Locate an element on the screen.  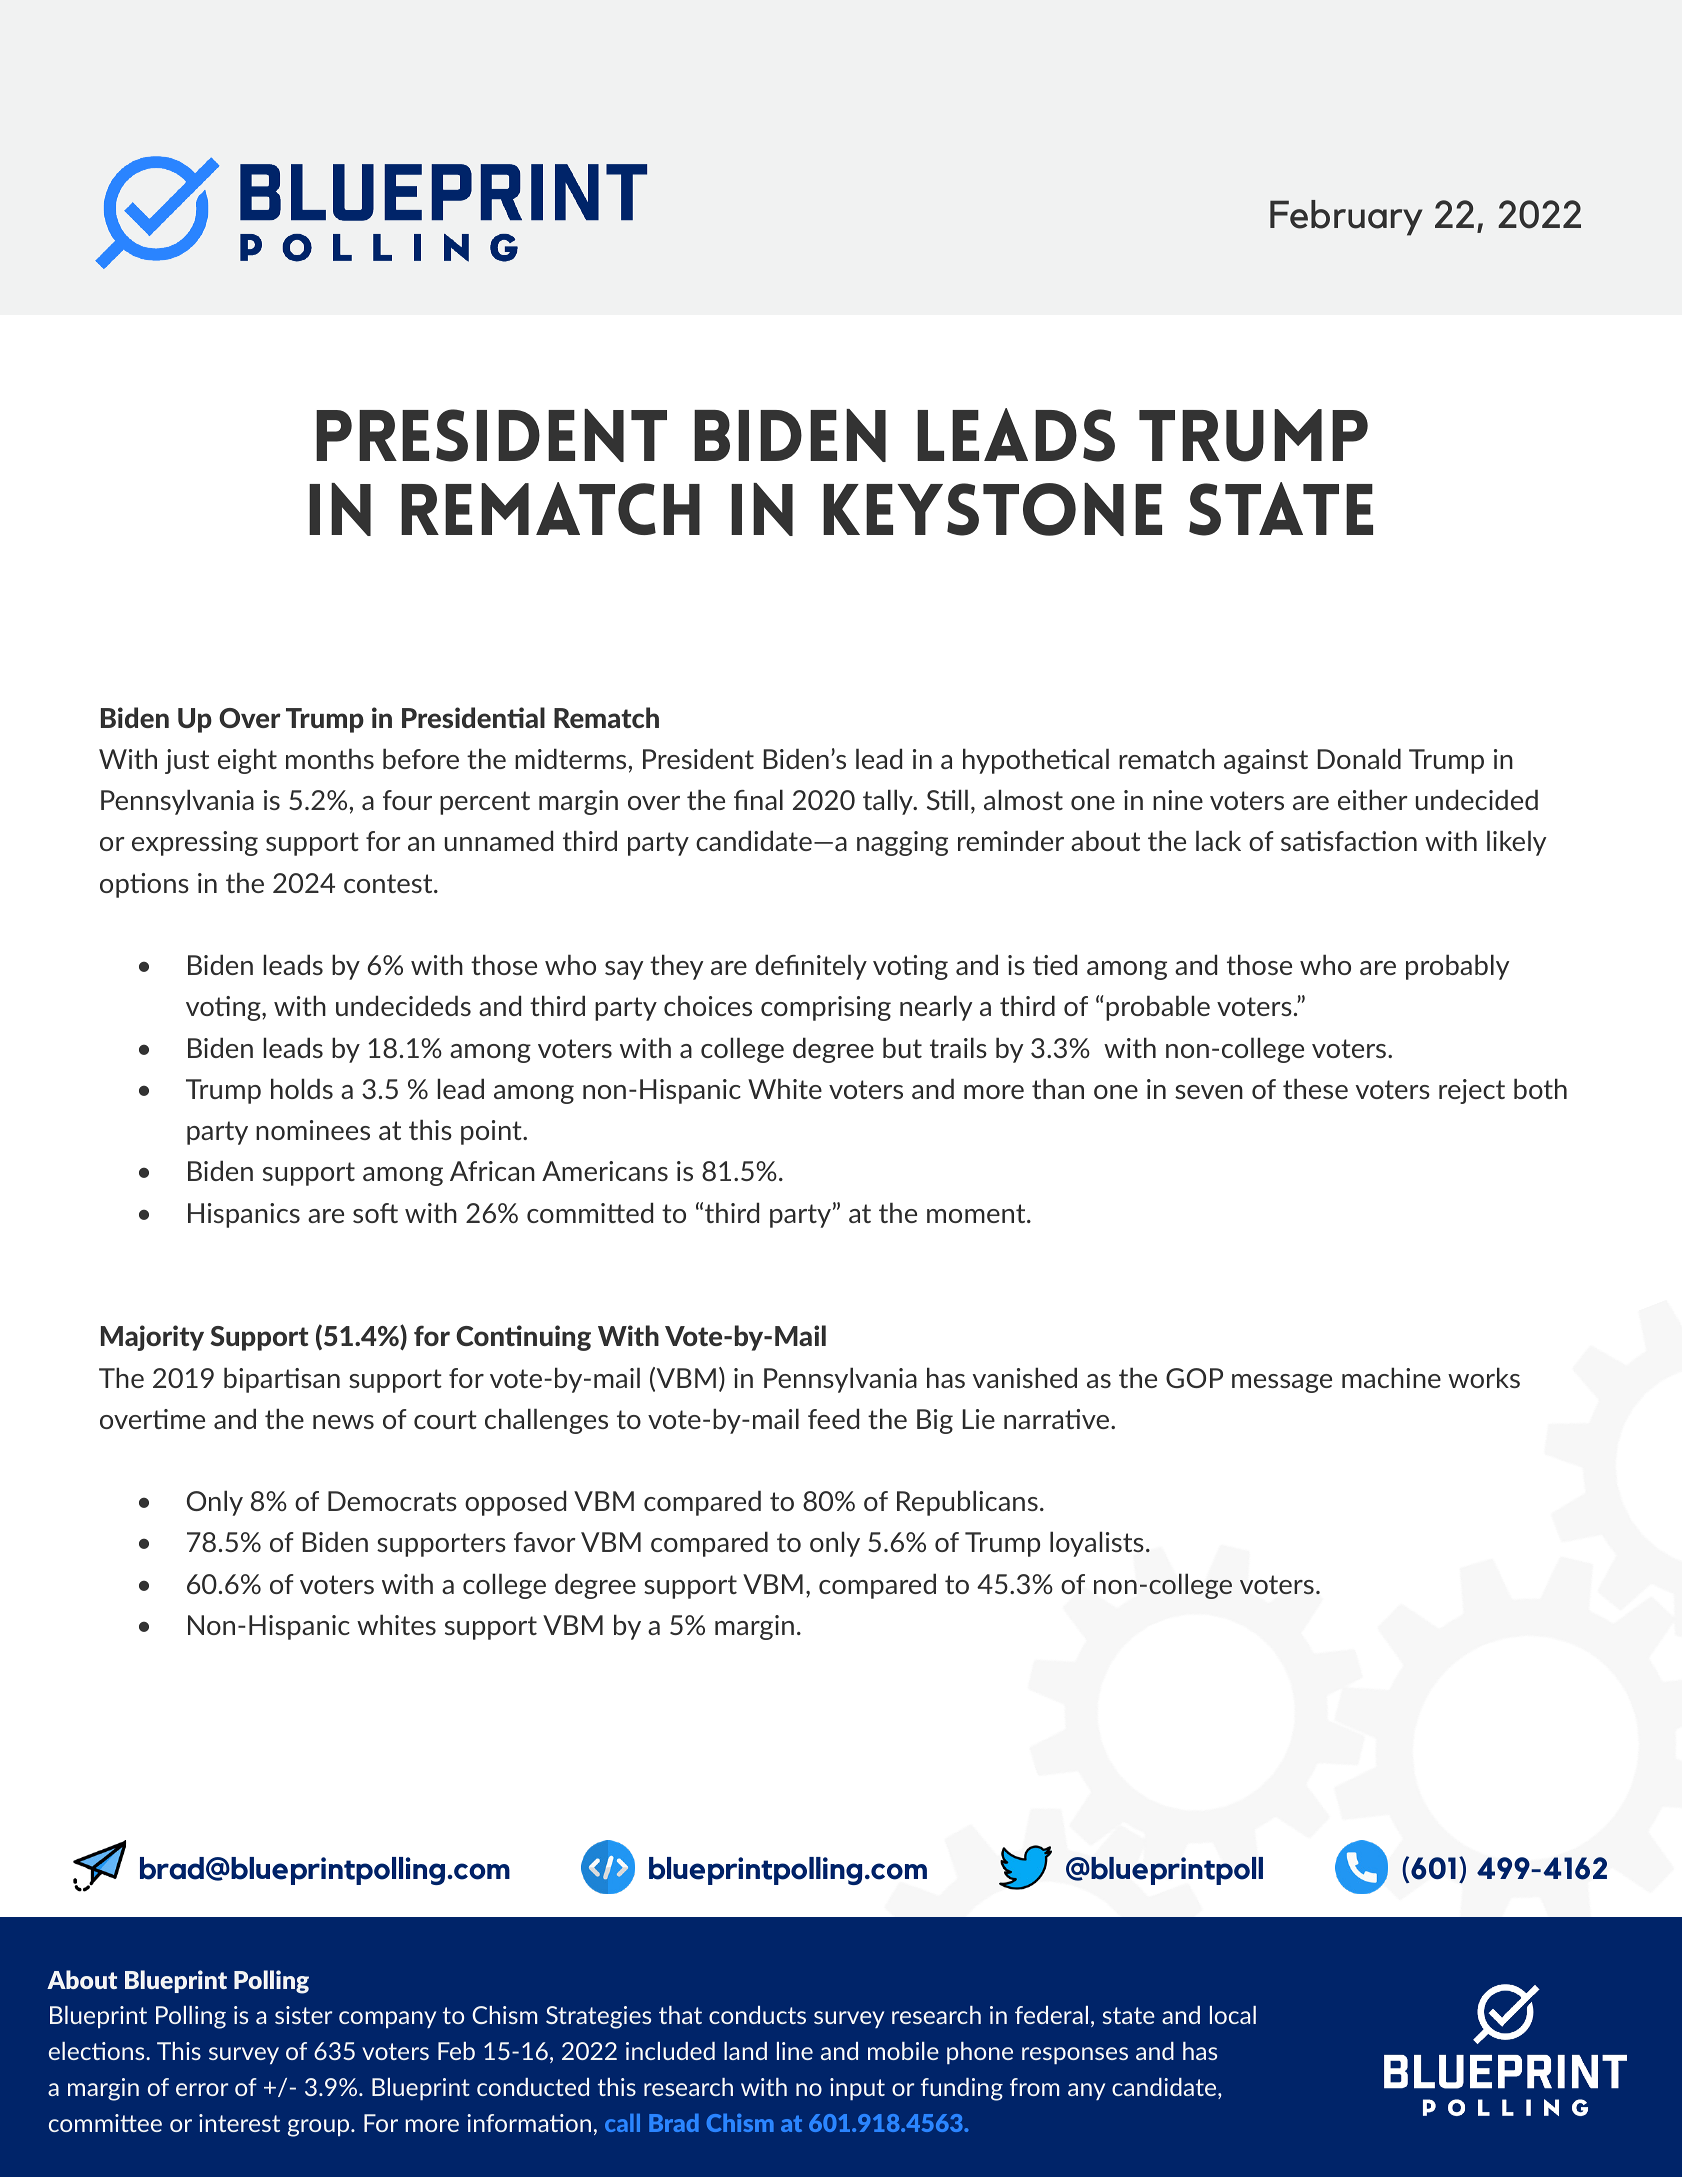
error is located at coordinates (202, 2089).
